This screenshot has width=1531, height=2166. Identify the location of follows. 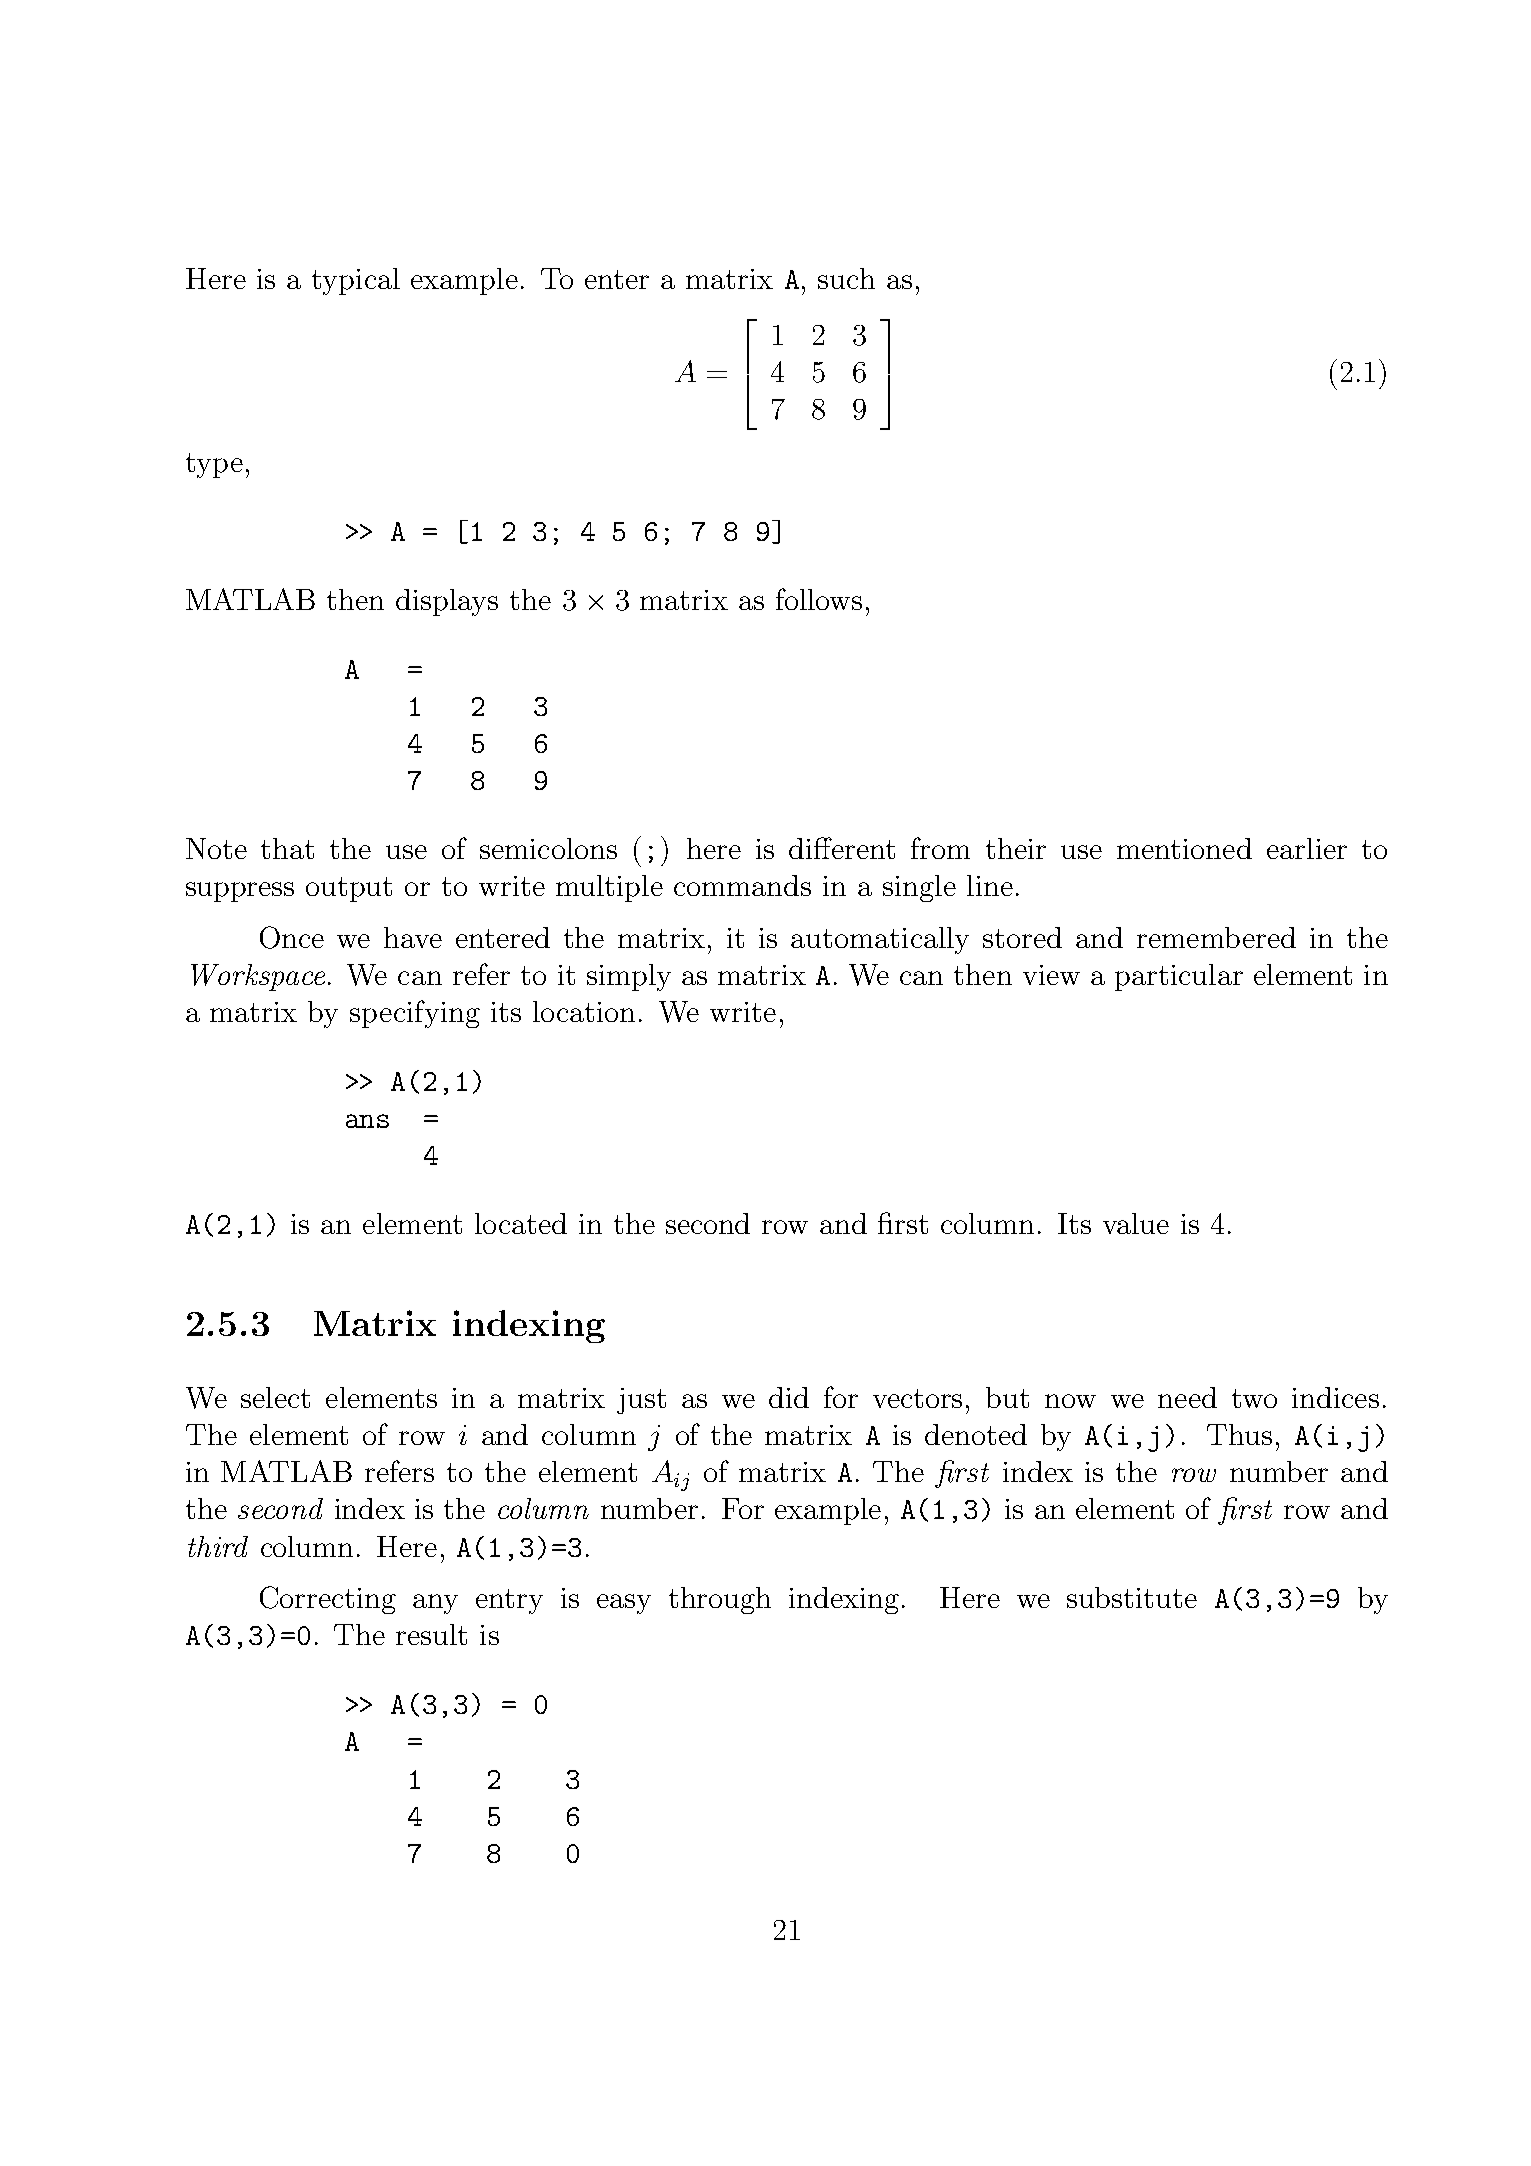
(819, 599).
